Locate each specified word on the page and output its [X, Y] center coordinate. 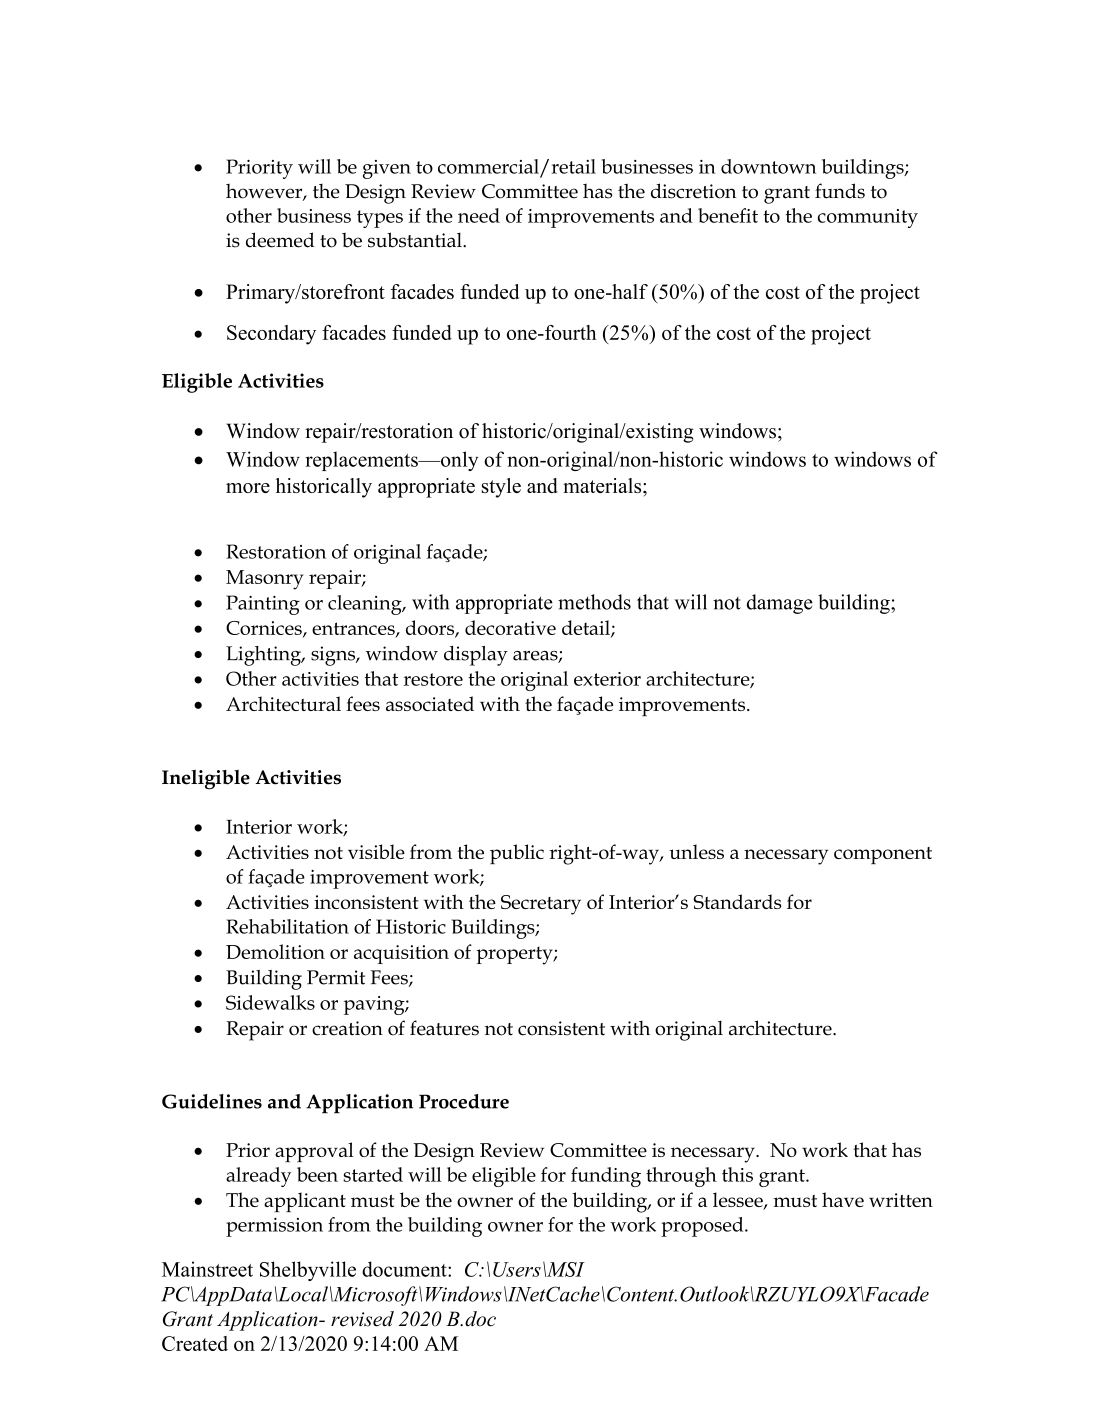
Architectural [283, 703]
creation [347, 1028]
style [501, 488]
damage [780, 604]
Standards [737, 901]
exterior [607, 679]
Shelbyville [308, 1271]
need [479, 215]
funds [840, 191]
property [515, 956]
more [248, 488]
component [883, 855]
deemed [280, 240]
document [405, 1269]
